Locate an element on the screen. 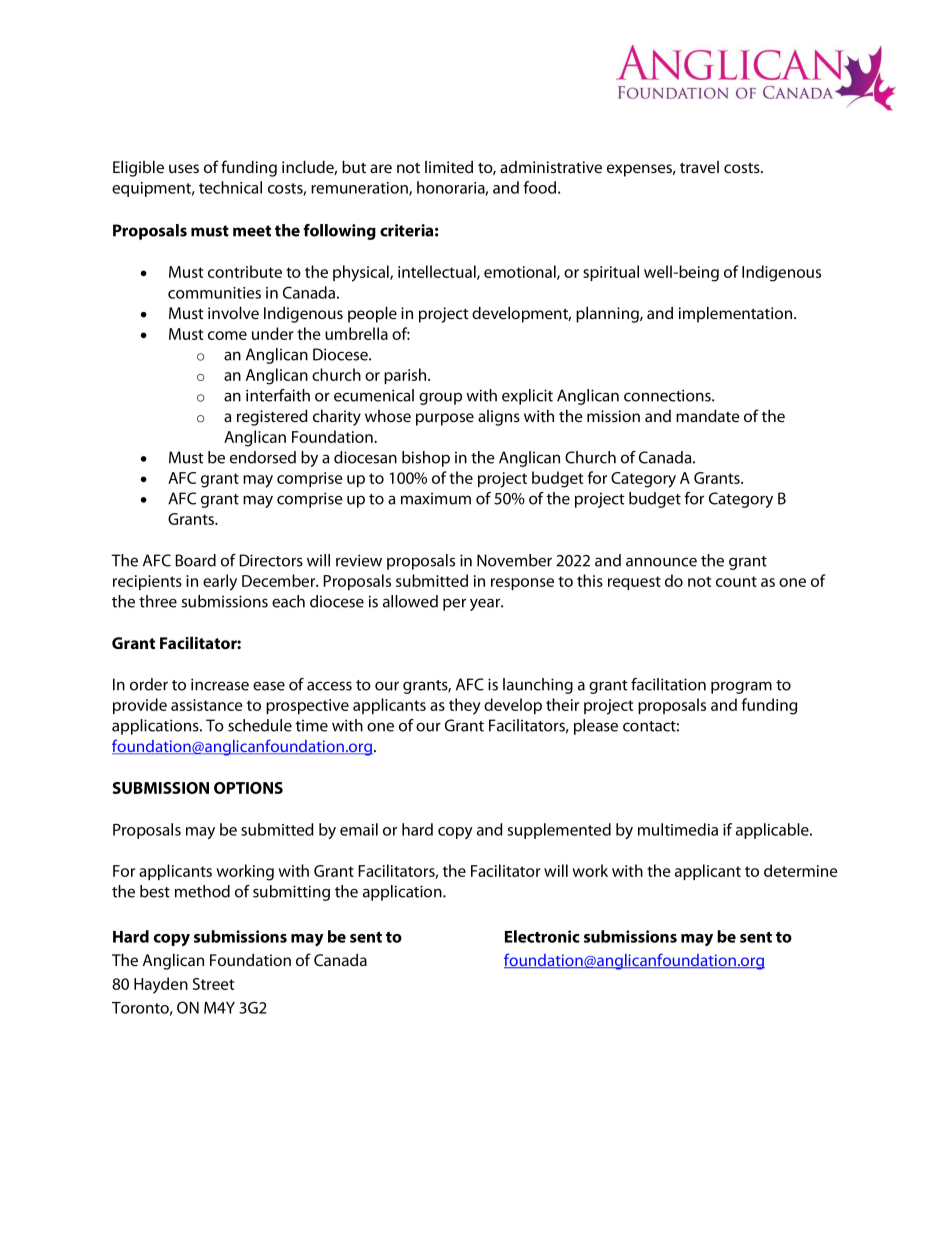 This screenshot has height=1233, width=952. limited is located at coordinates (449, 167).
